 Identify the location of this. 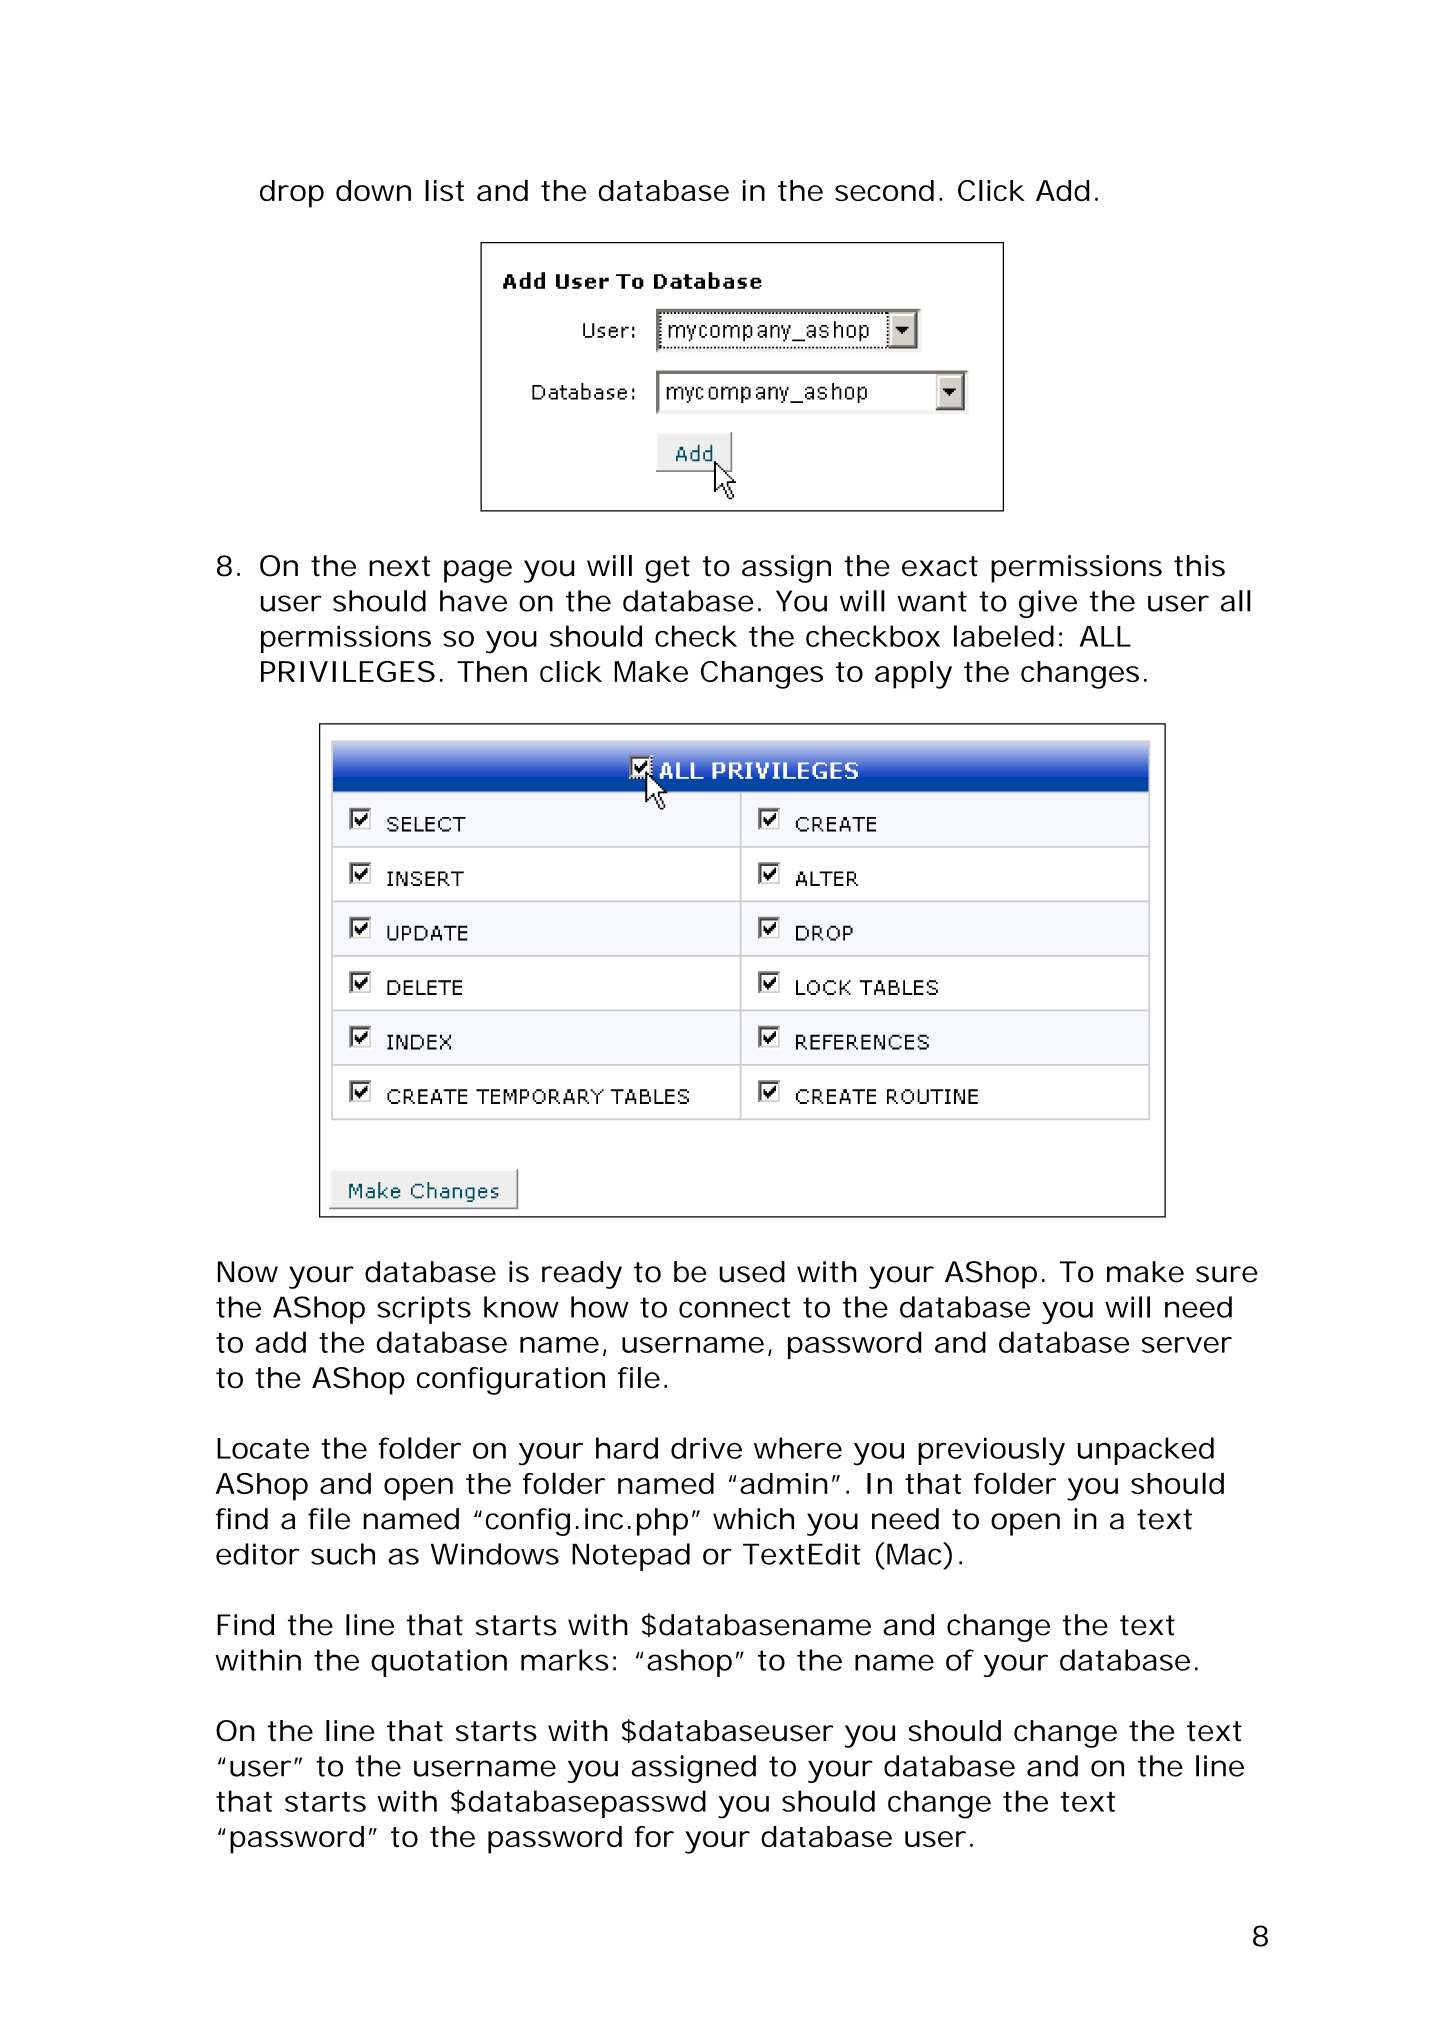
(1199, 566).
